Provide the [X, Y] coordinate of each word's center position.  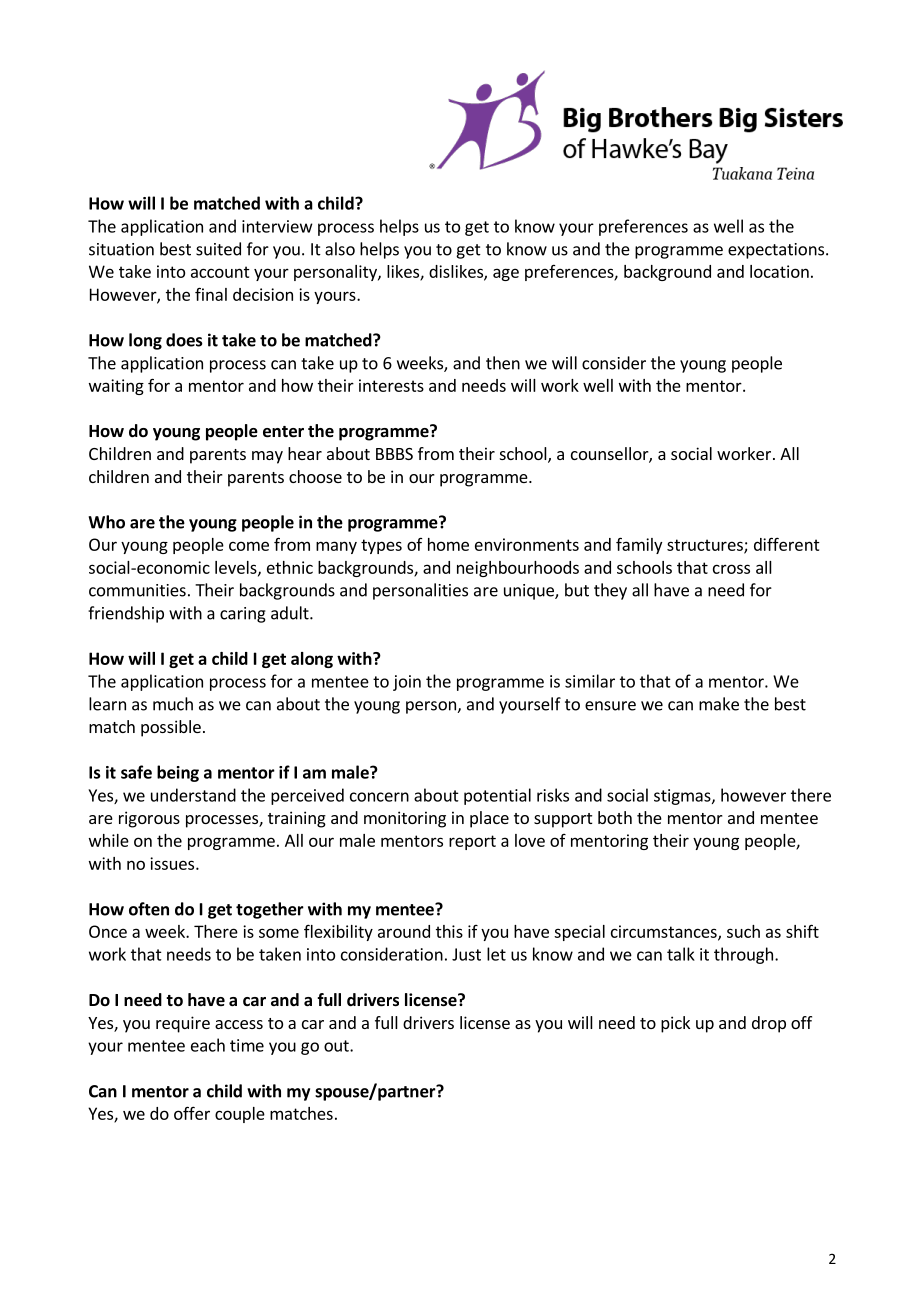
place [489, 819]
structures [706, 546]
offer [192, 1113]
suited [218, 249]
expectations [776, 251]
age [506, 274]
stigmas [683, 797]
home [448, 544]
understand [193, 795]
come [249, 546]
